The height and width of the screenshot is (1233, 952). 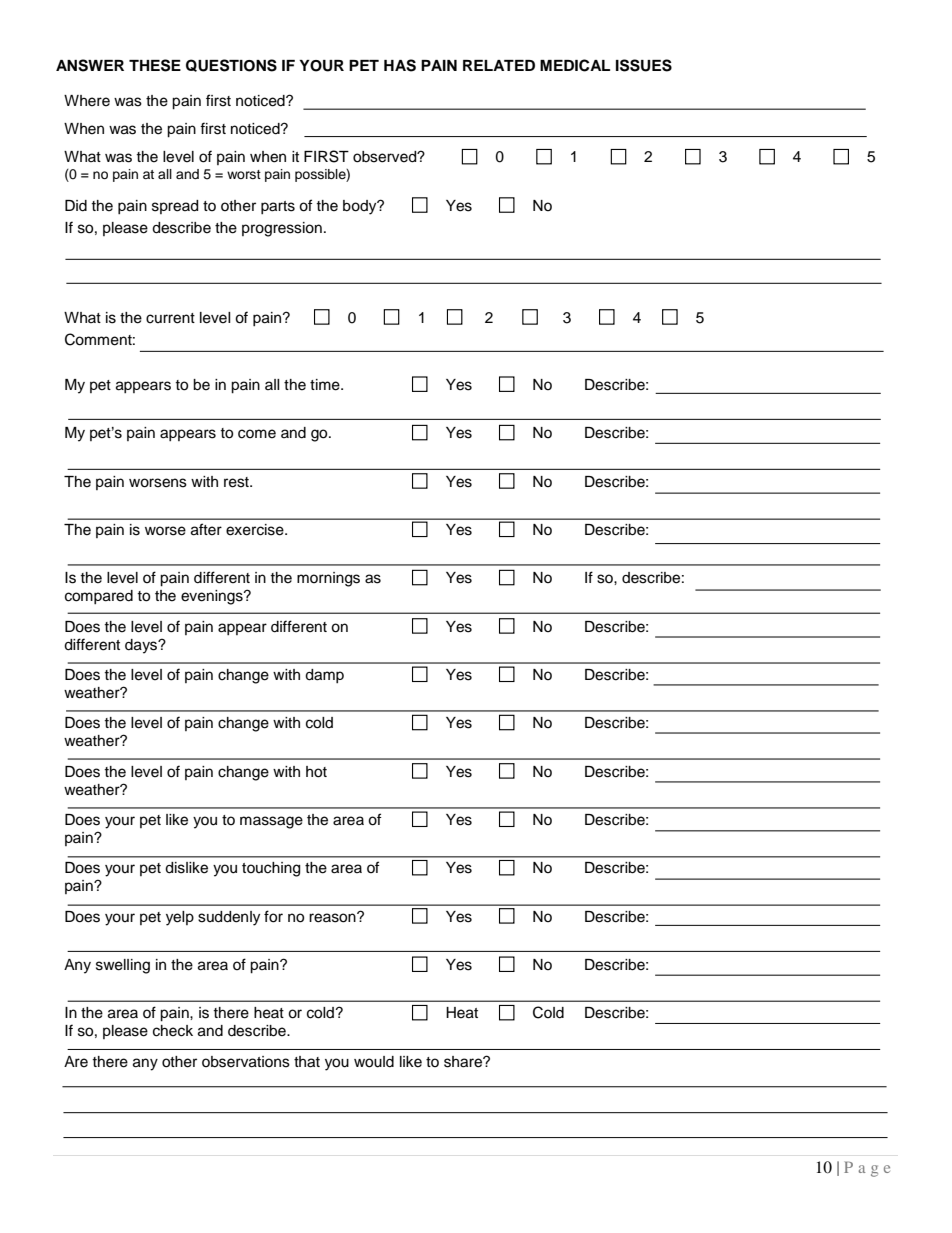 I want to click on time, so click(x=326, y=385).
